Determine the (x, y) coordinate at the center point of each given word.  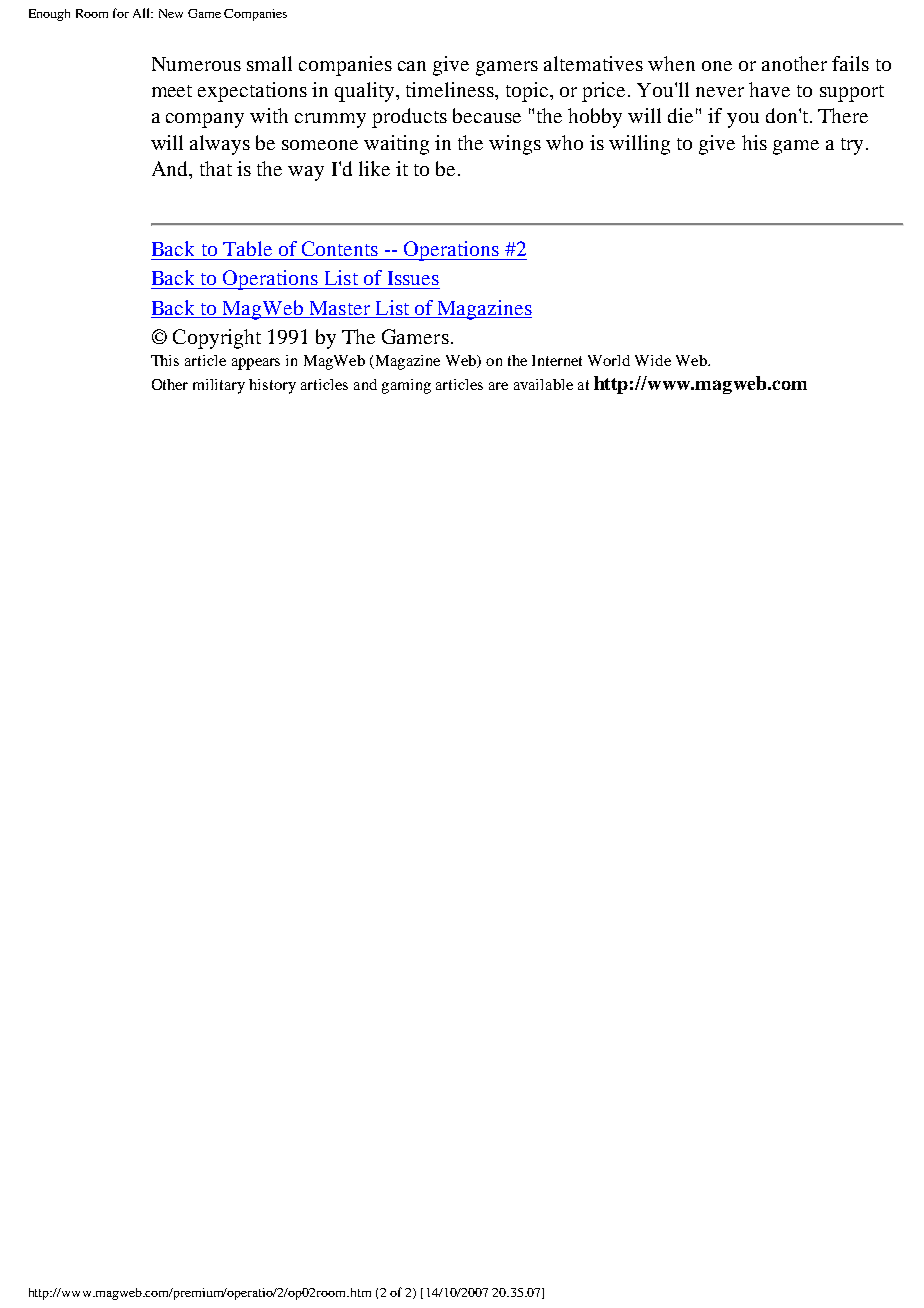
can (412, 66)
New (171, 13)
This (165, 360)
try (852, 146)
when (671, 63)
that (216, 168)
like (374, 168)
